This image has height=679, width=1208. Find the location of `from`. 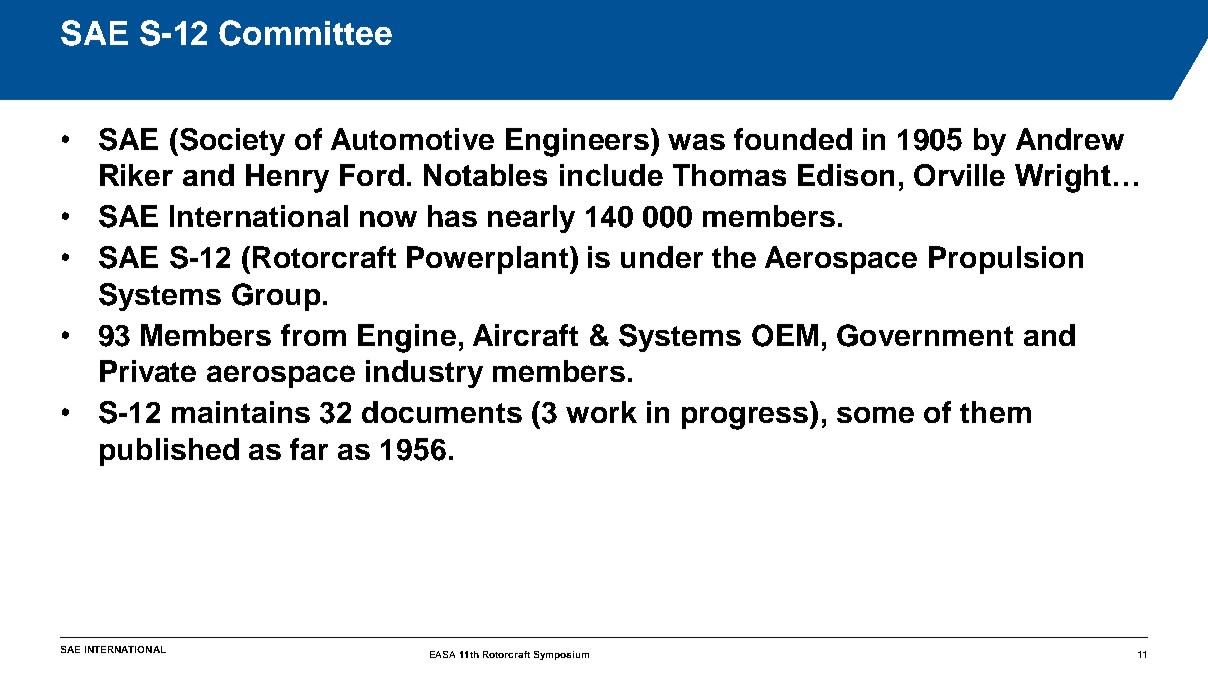

from is located at coordinates (313, 335).
